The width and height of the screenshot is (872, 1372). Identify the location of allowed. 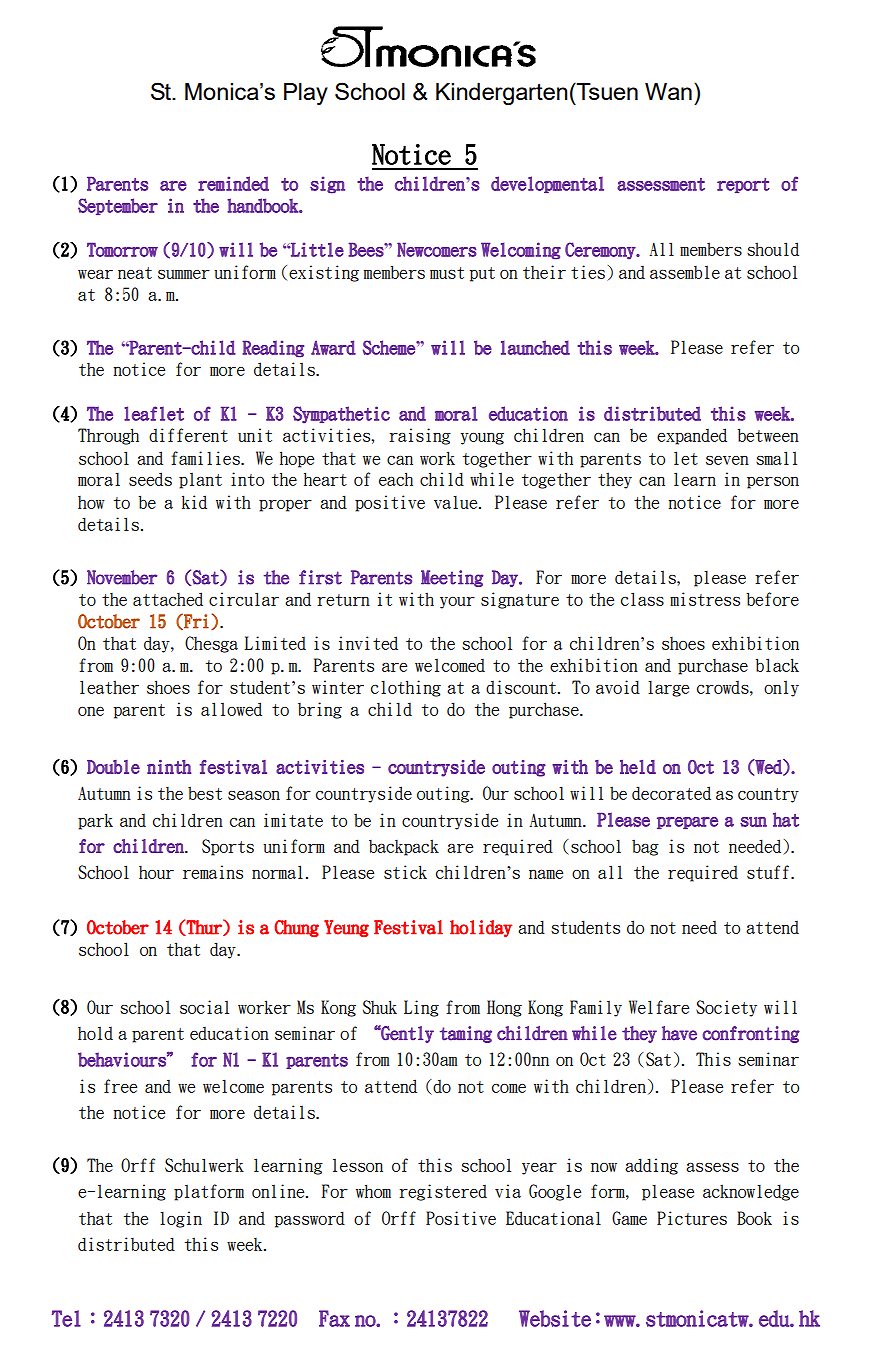
(231, 709).
